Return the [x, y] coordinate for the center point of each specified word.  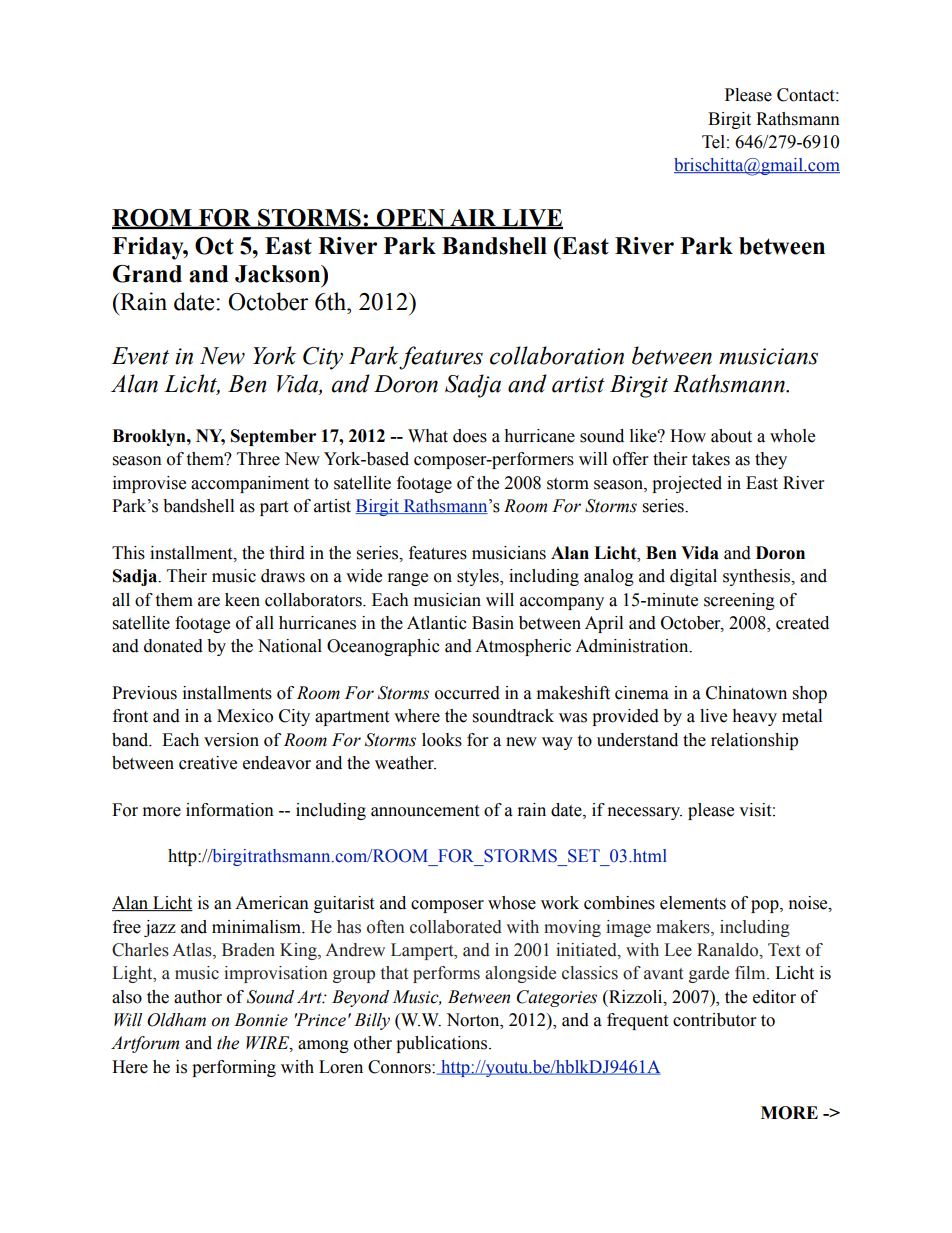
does [470, 436]
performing [234, 1068]
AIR [473, 218]
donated [173, 646]
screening [739, 601]
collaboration [557, 355]
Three [258, 459]
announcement [425, 811]
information [230, 810]
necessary [645, 813]
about [731, 436]
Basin [493, 623]
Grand [147, 274]
